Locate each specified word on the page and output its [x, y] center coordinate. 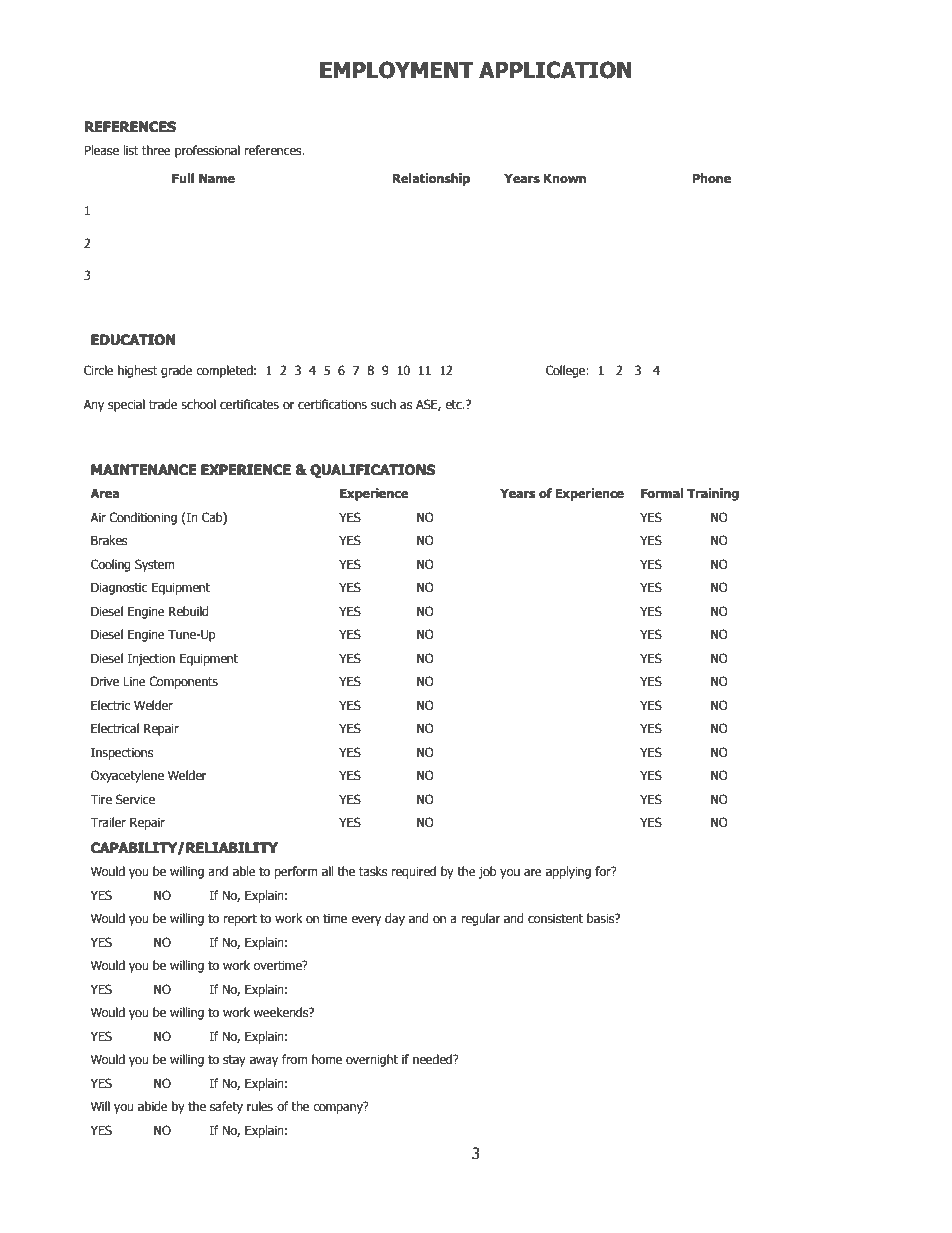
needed [433, 1059]
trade [163, 404]
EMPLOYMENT [396, 70]
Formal [662, 493]
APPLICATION [555, 70]
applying [568, 872]
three [156, 150]
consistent [555, 919]
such [383, 404]
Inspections [122, 753]
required [413, 872]
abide [153, 1106]
